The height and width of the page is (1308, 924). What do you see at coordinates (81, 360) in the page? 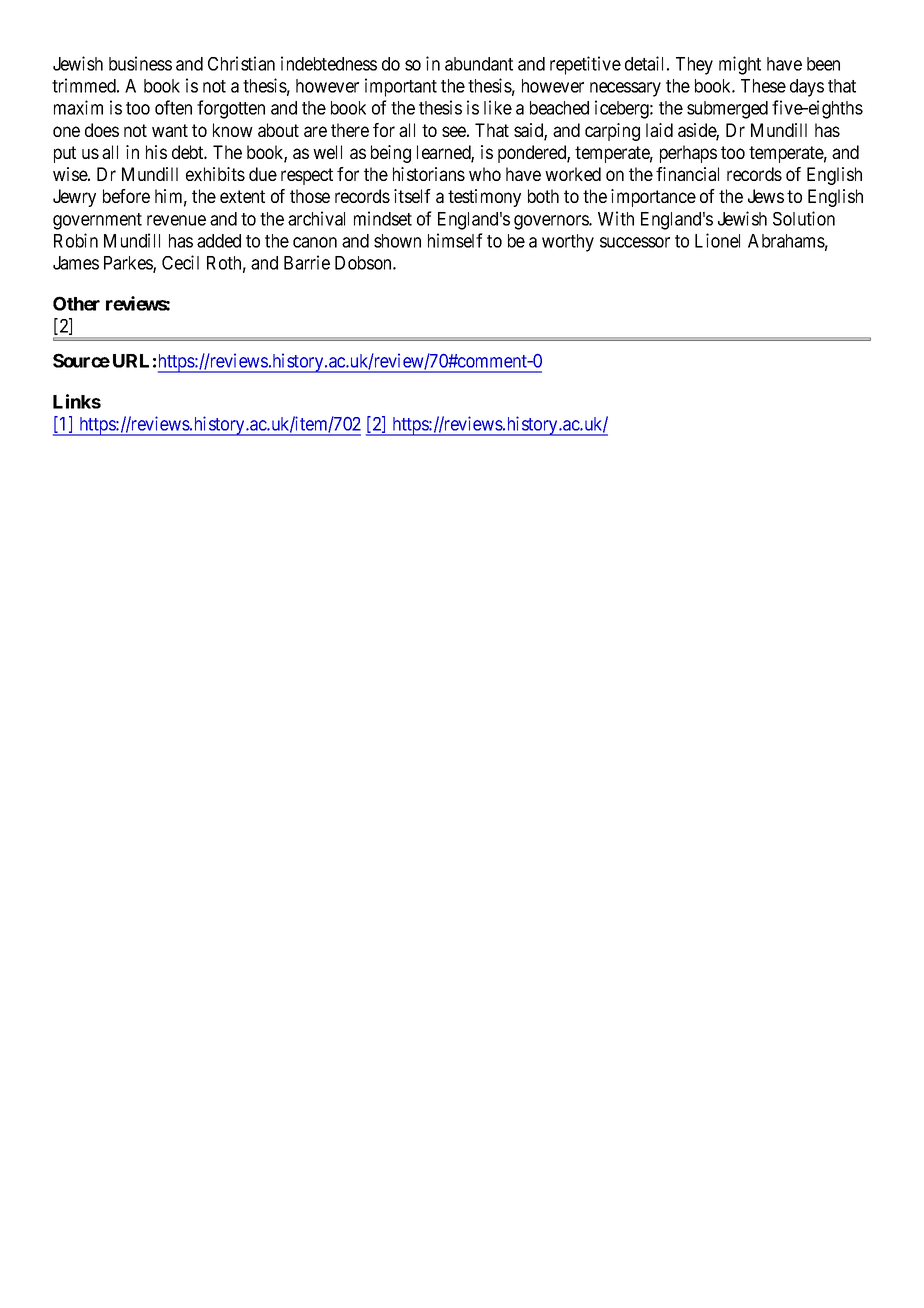
I see `Source` at bounding box center [81, 360].
